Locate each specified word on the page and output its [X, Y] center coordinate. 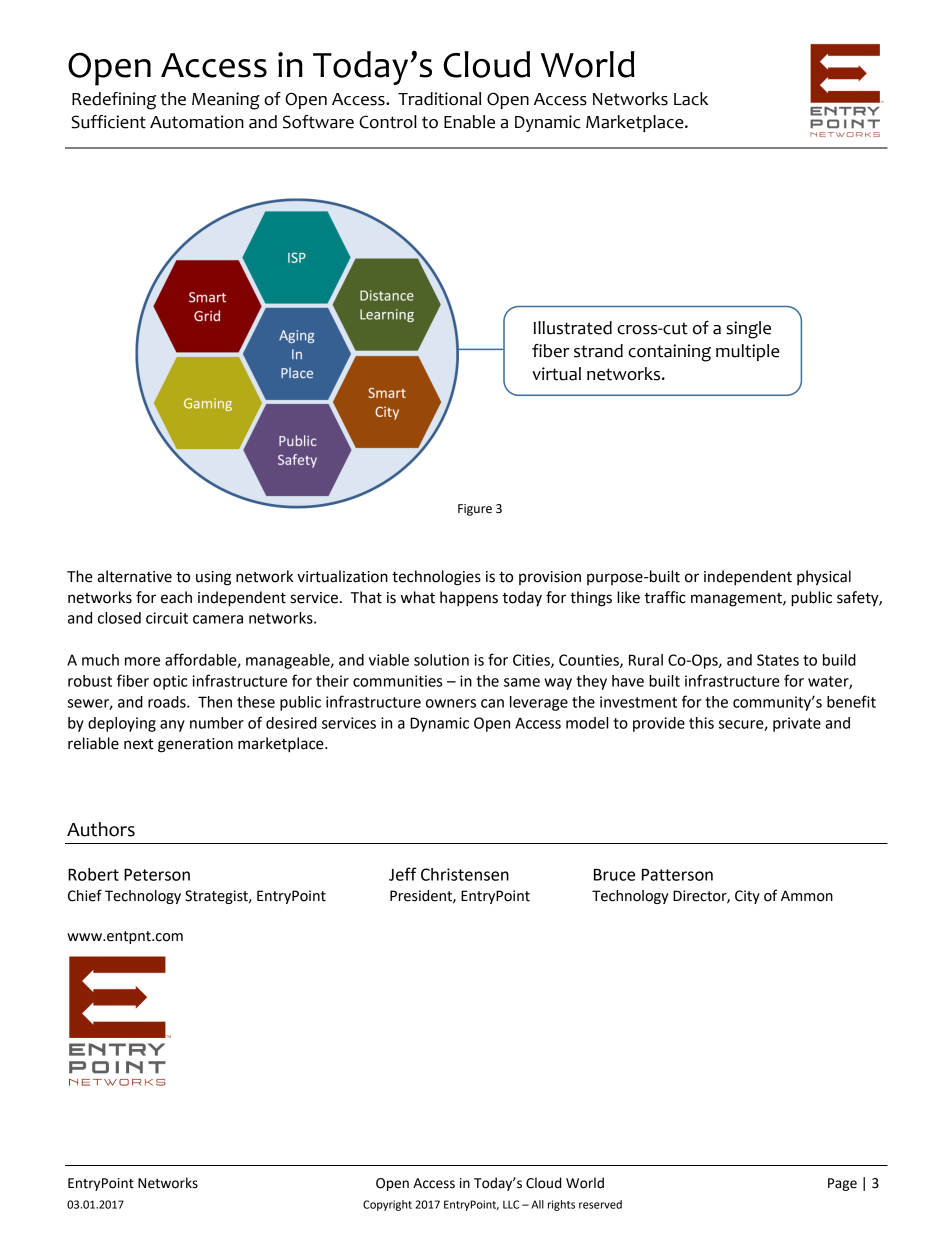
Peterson [157, 874]
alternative [134, 576]
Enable [469, 122]
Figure [475, 510]
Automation [197, 122]
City [747, 897]
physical [824, 578]
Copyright [387, 1205]
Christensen [465, 874]
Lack [691, 99]
